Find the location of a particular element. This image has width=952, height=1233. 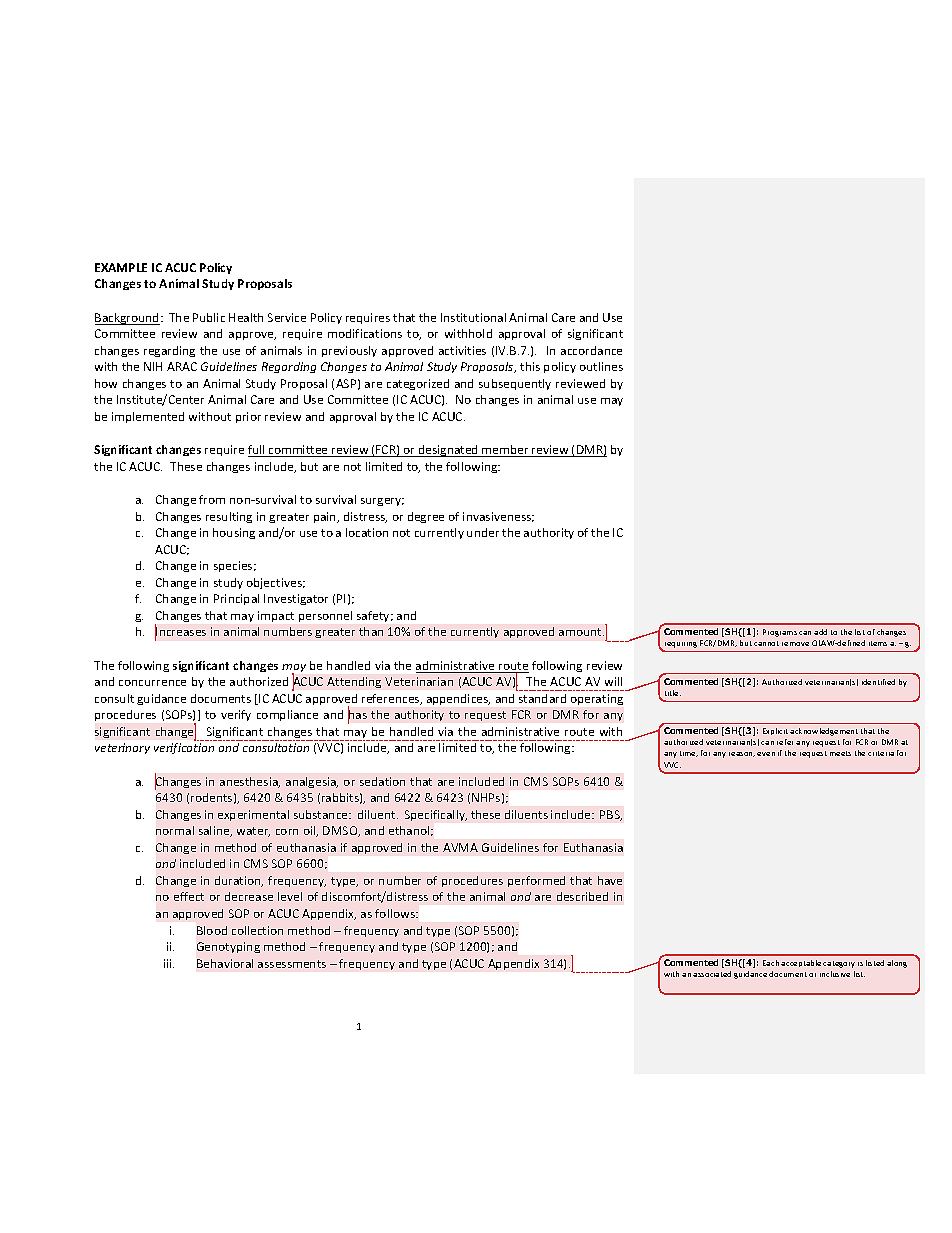

Public is located at coordinates (209, 317).
